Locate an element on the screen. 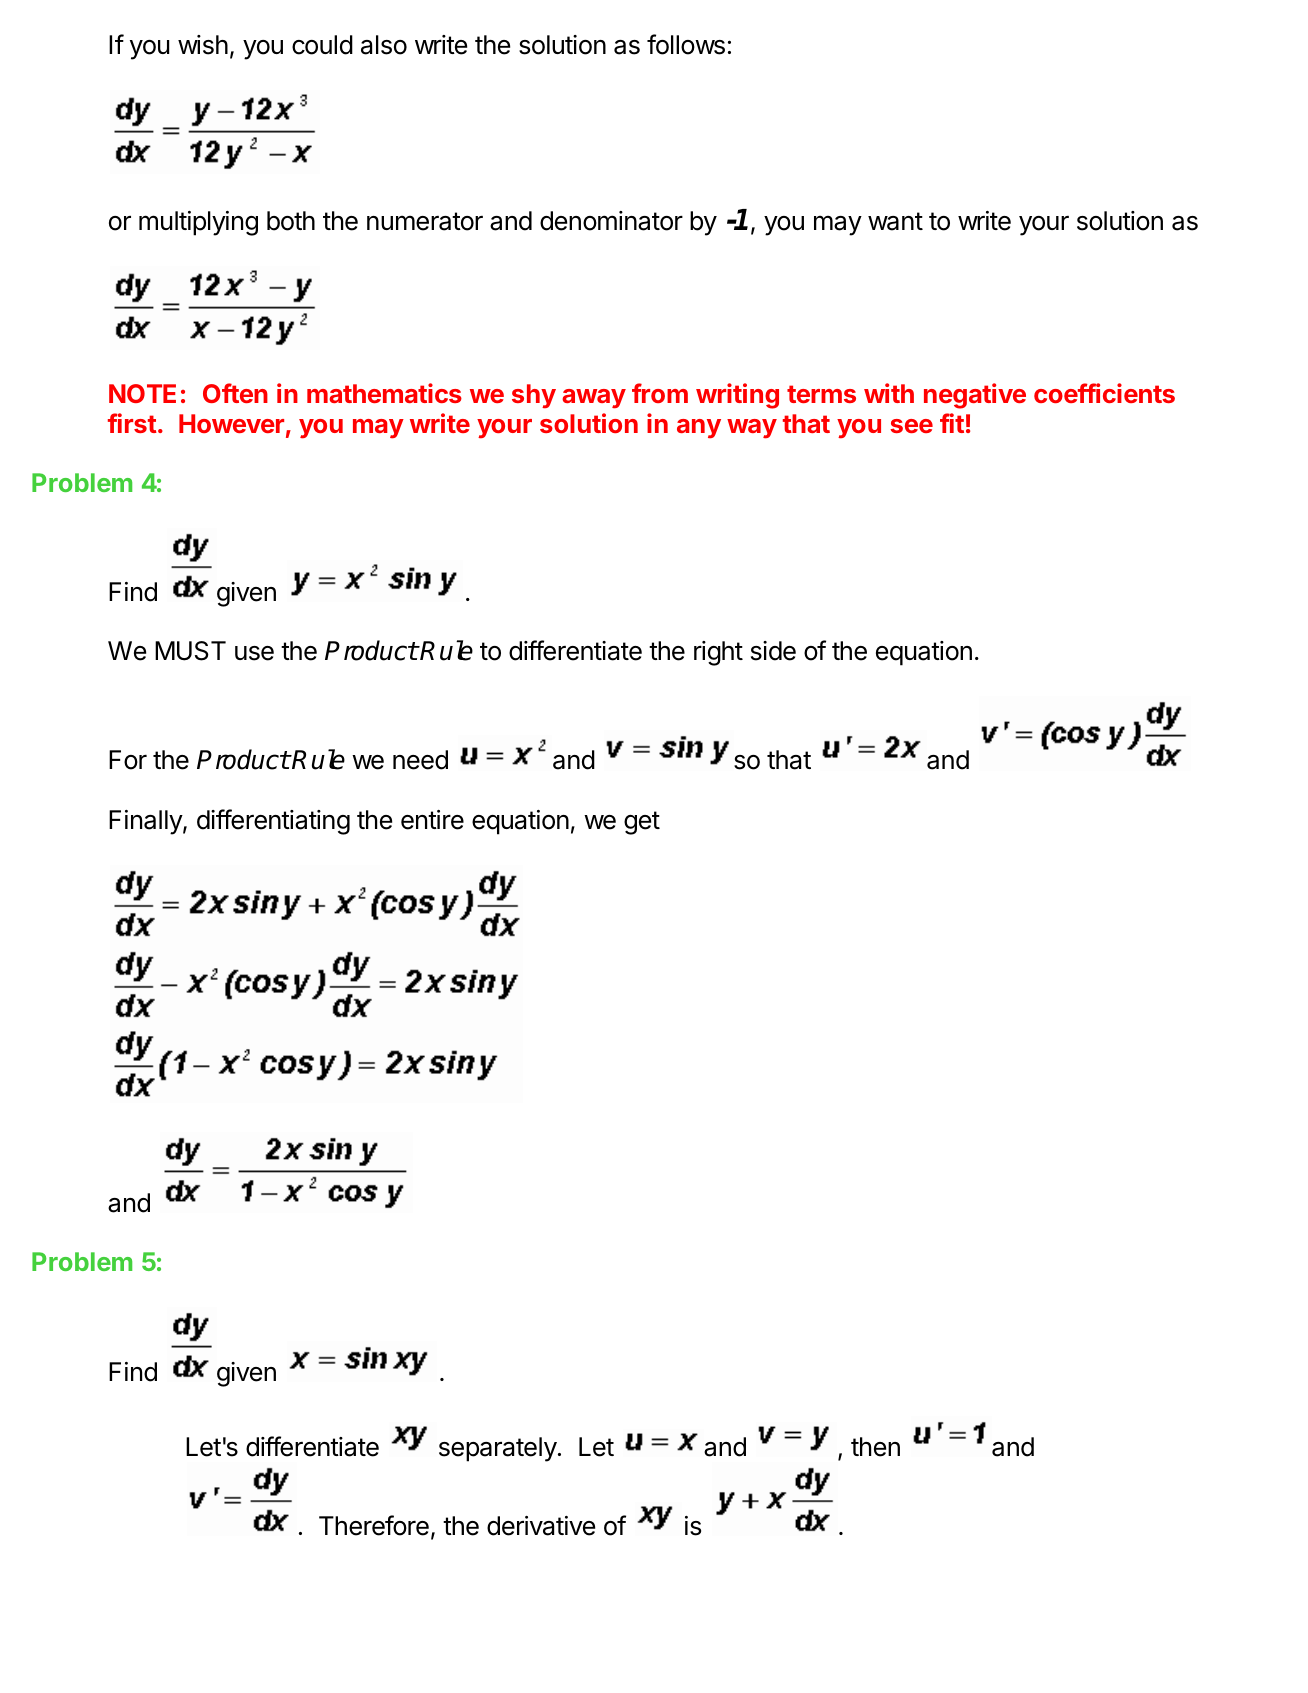 Image resolution: width=1308 pixels, height=1693 pixels. Therefore is located at coordinates (374, 1525).
